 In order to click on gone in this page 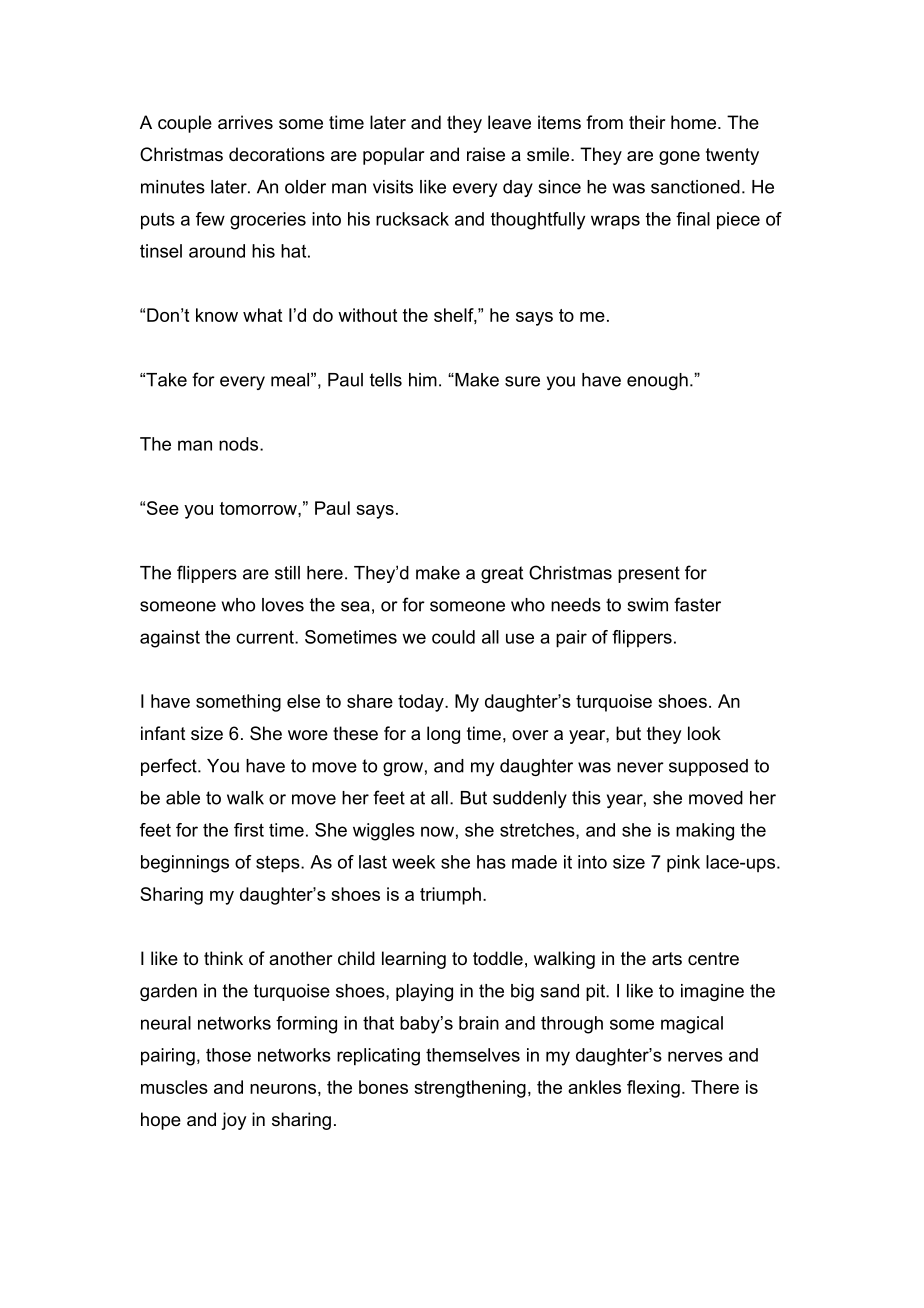, I will do `click(679, 158)`.
